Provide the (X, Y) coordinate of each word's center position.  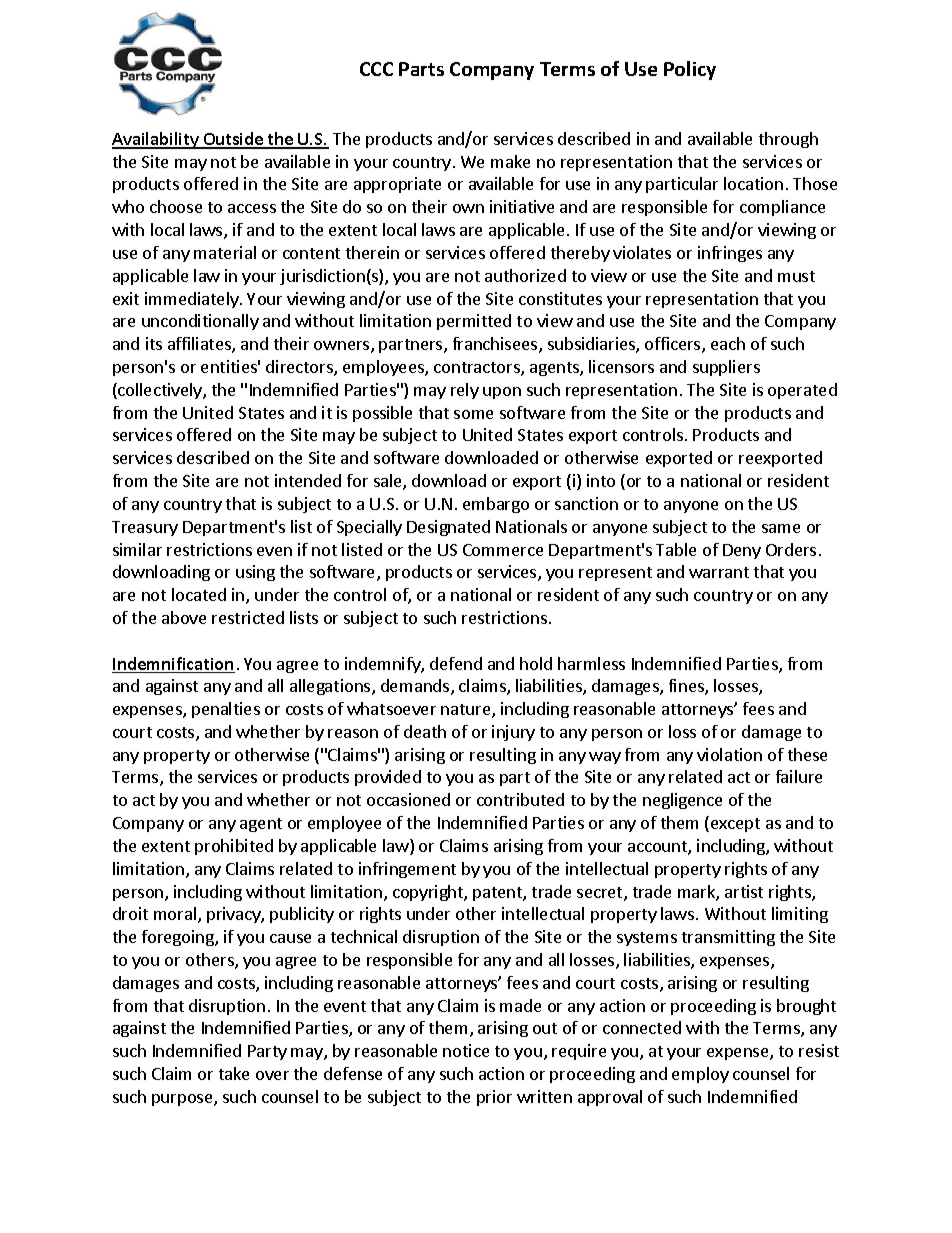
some (473, 414)
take (234, 1073)
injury (513, 733)
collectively (160, 391)
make (510, 161)
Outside (233, 140)
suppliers (726, 368)
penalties (226, 710)
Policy (690, 70)
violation (729, 754)
